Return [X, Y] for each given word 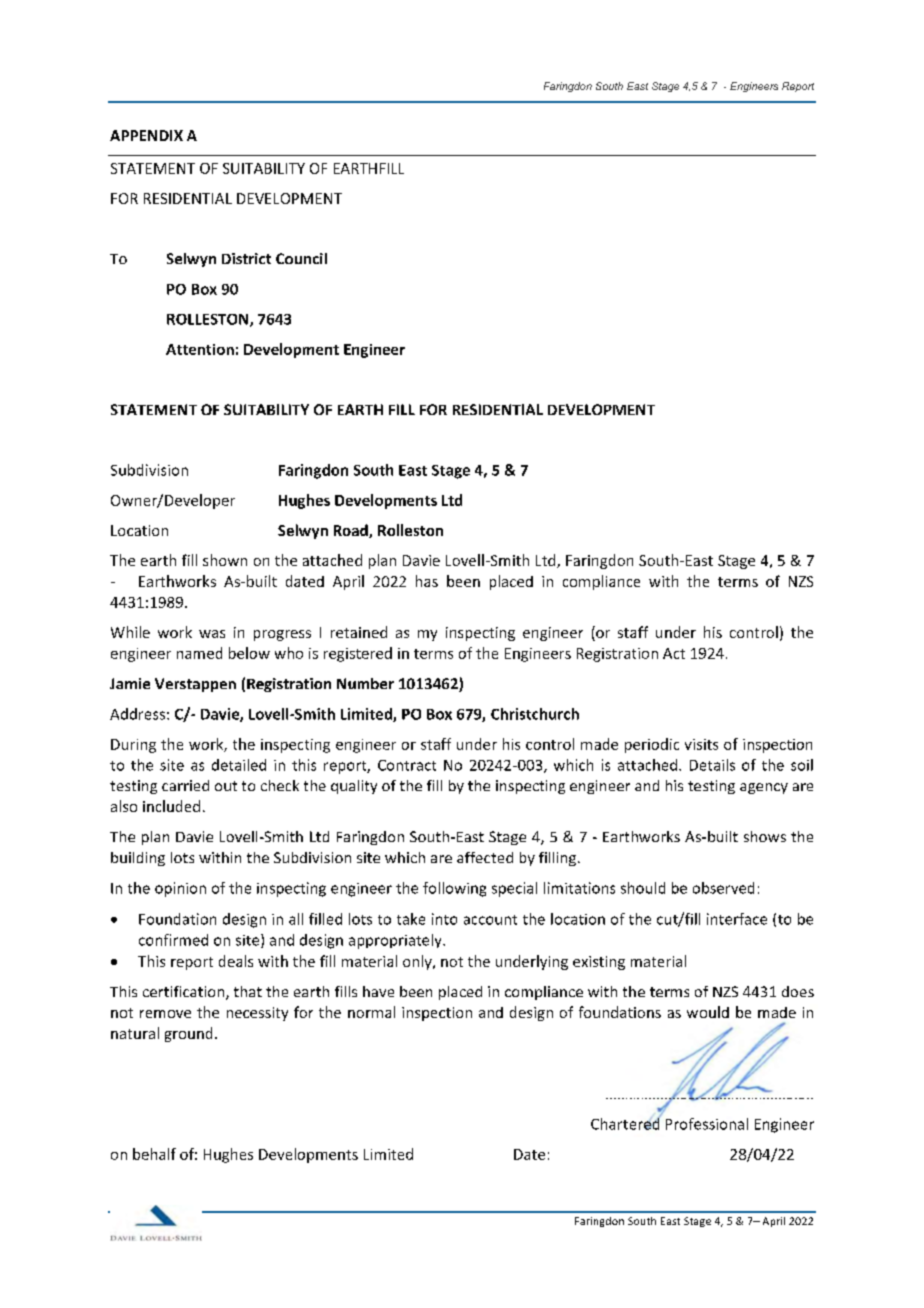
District [246, 258]
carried [185, 785]
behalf [154, 1154]
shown [225, 560]
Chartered [626, 1122]
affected [485, 857]
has [427, 581]
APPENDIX [146, 135]
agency [764, 788]
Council [301, 258]
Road [352, 531]
